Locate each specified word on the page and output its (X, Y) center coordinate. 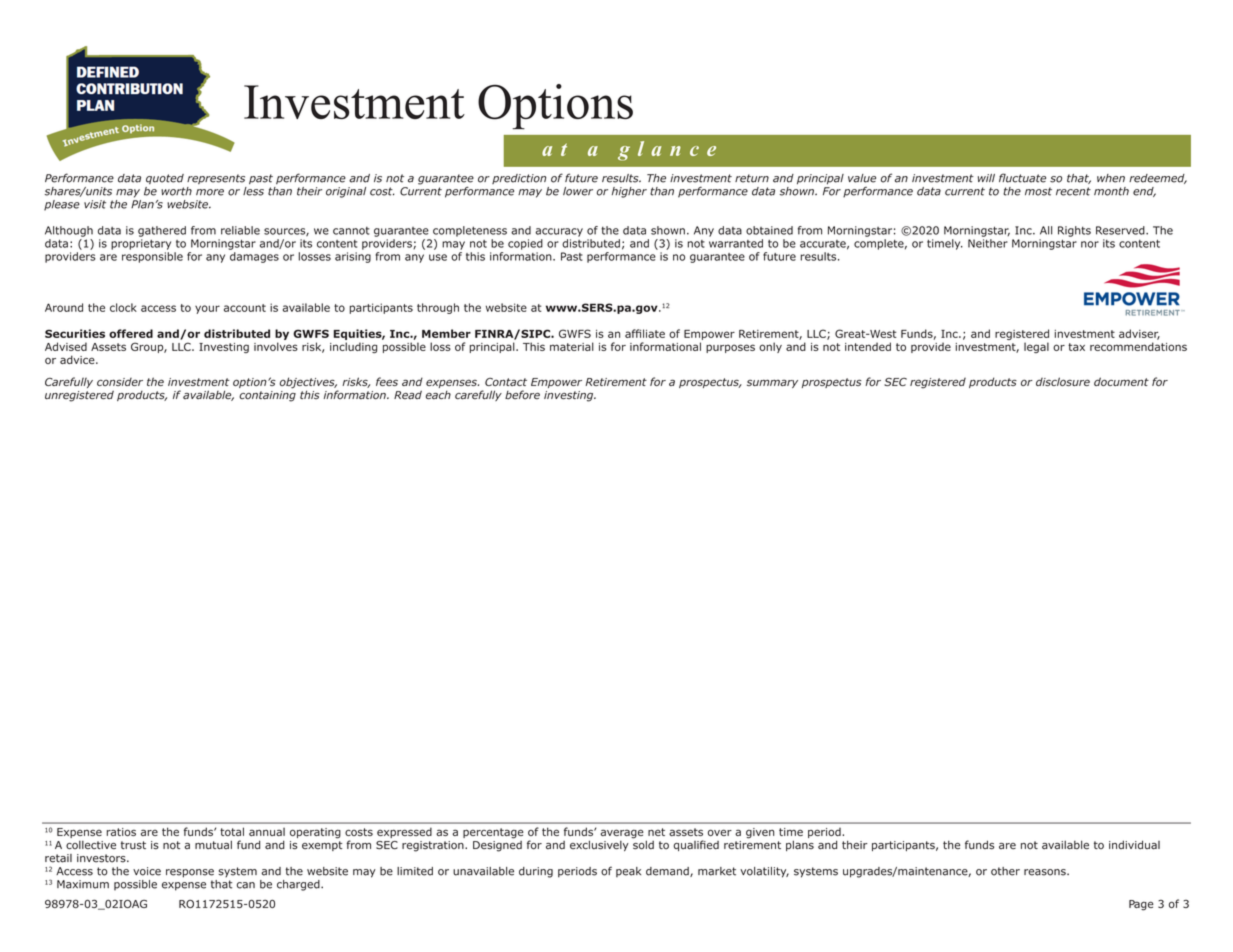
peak (628, 872)
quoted (165, 179)
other (1005, 871)
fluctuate (1022, 178)
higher (629, 192)
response (190, 873)
